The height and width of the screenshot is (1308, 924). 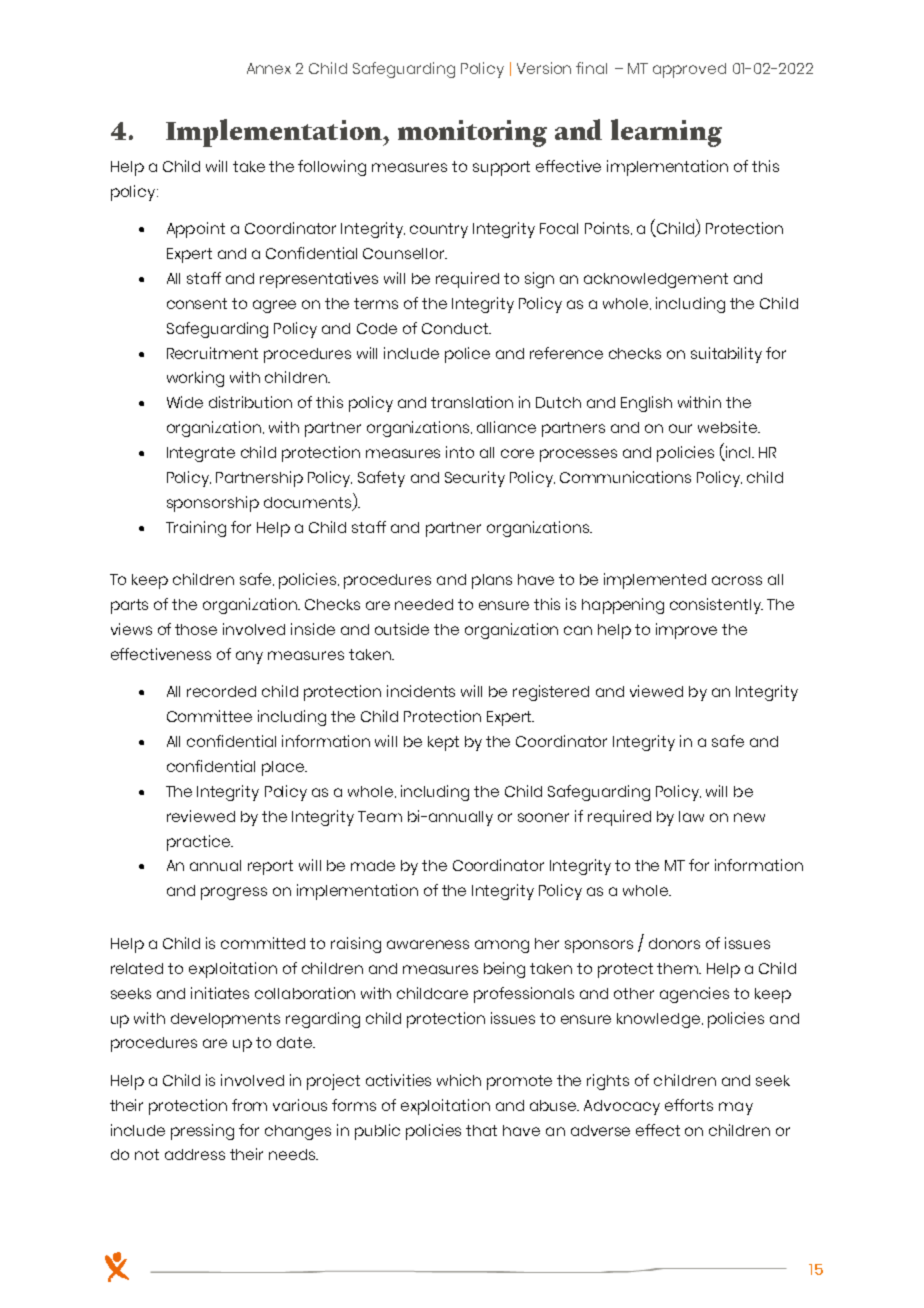 What do you see at coordinates (472, 133) in the screenshot?
I see `monitoring` at bounding box center [472, 133].
